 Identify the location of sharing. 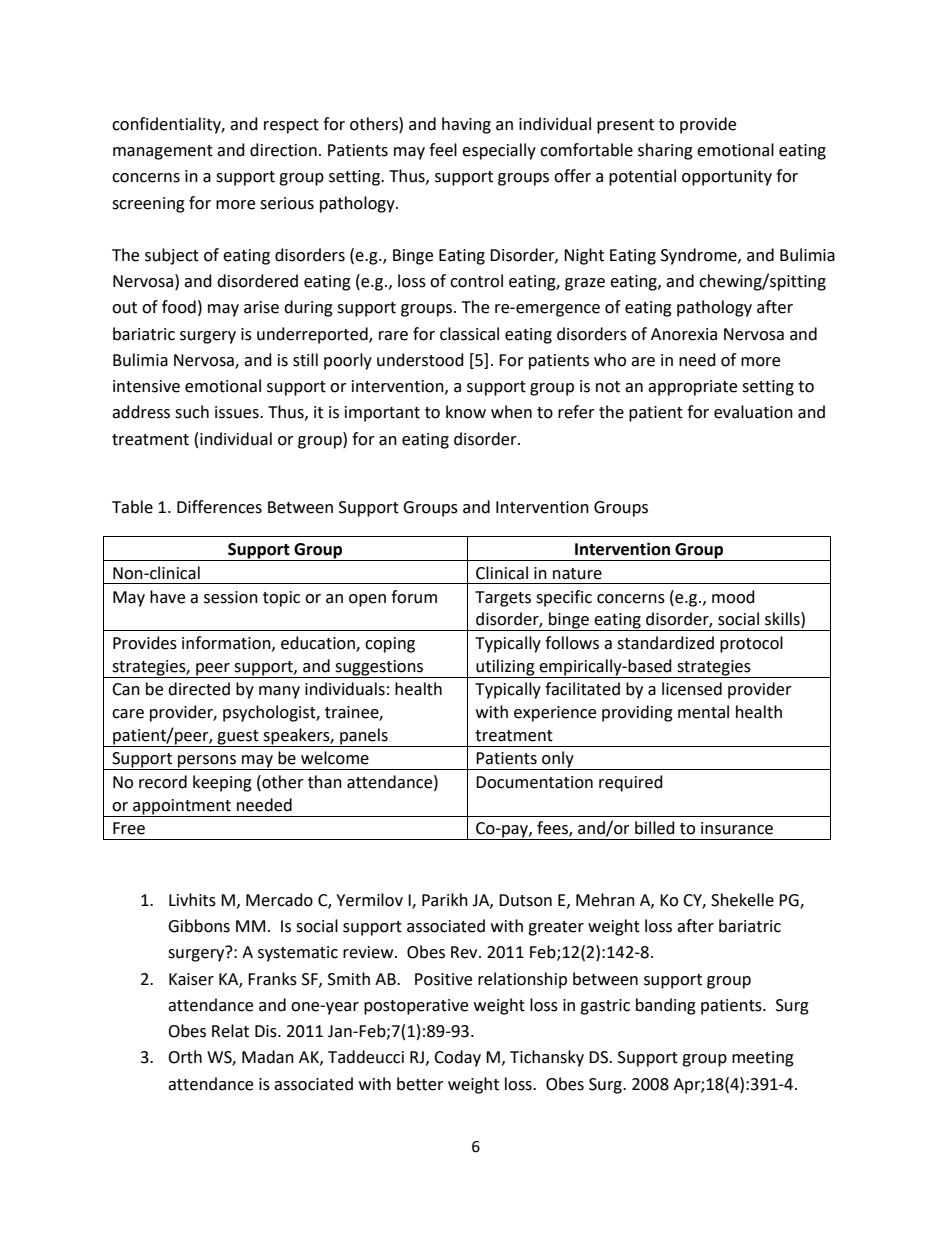
(665, 151).
